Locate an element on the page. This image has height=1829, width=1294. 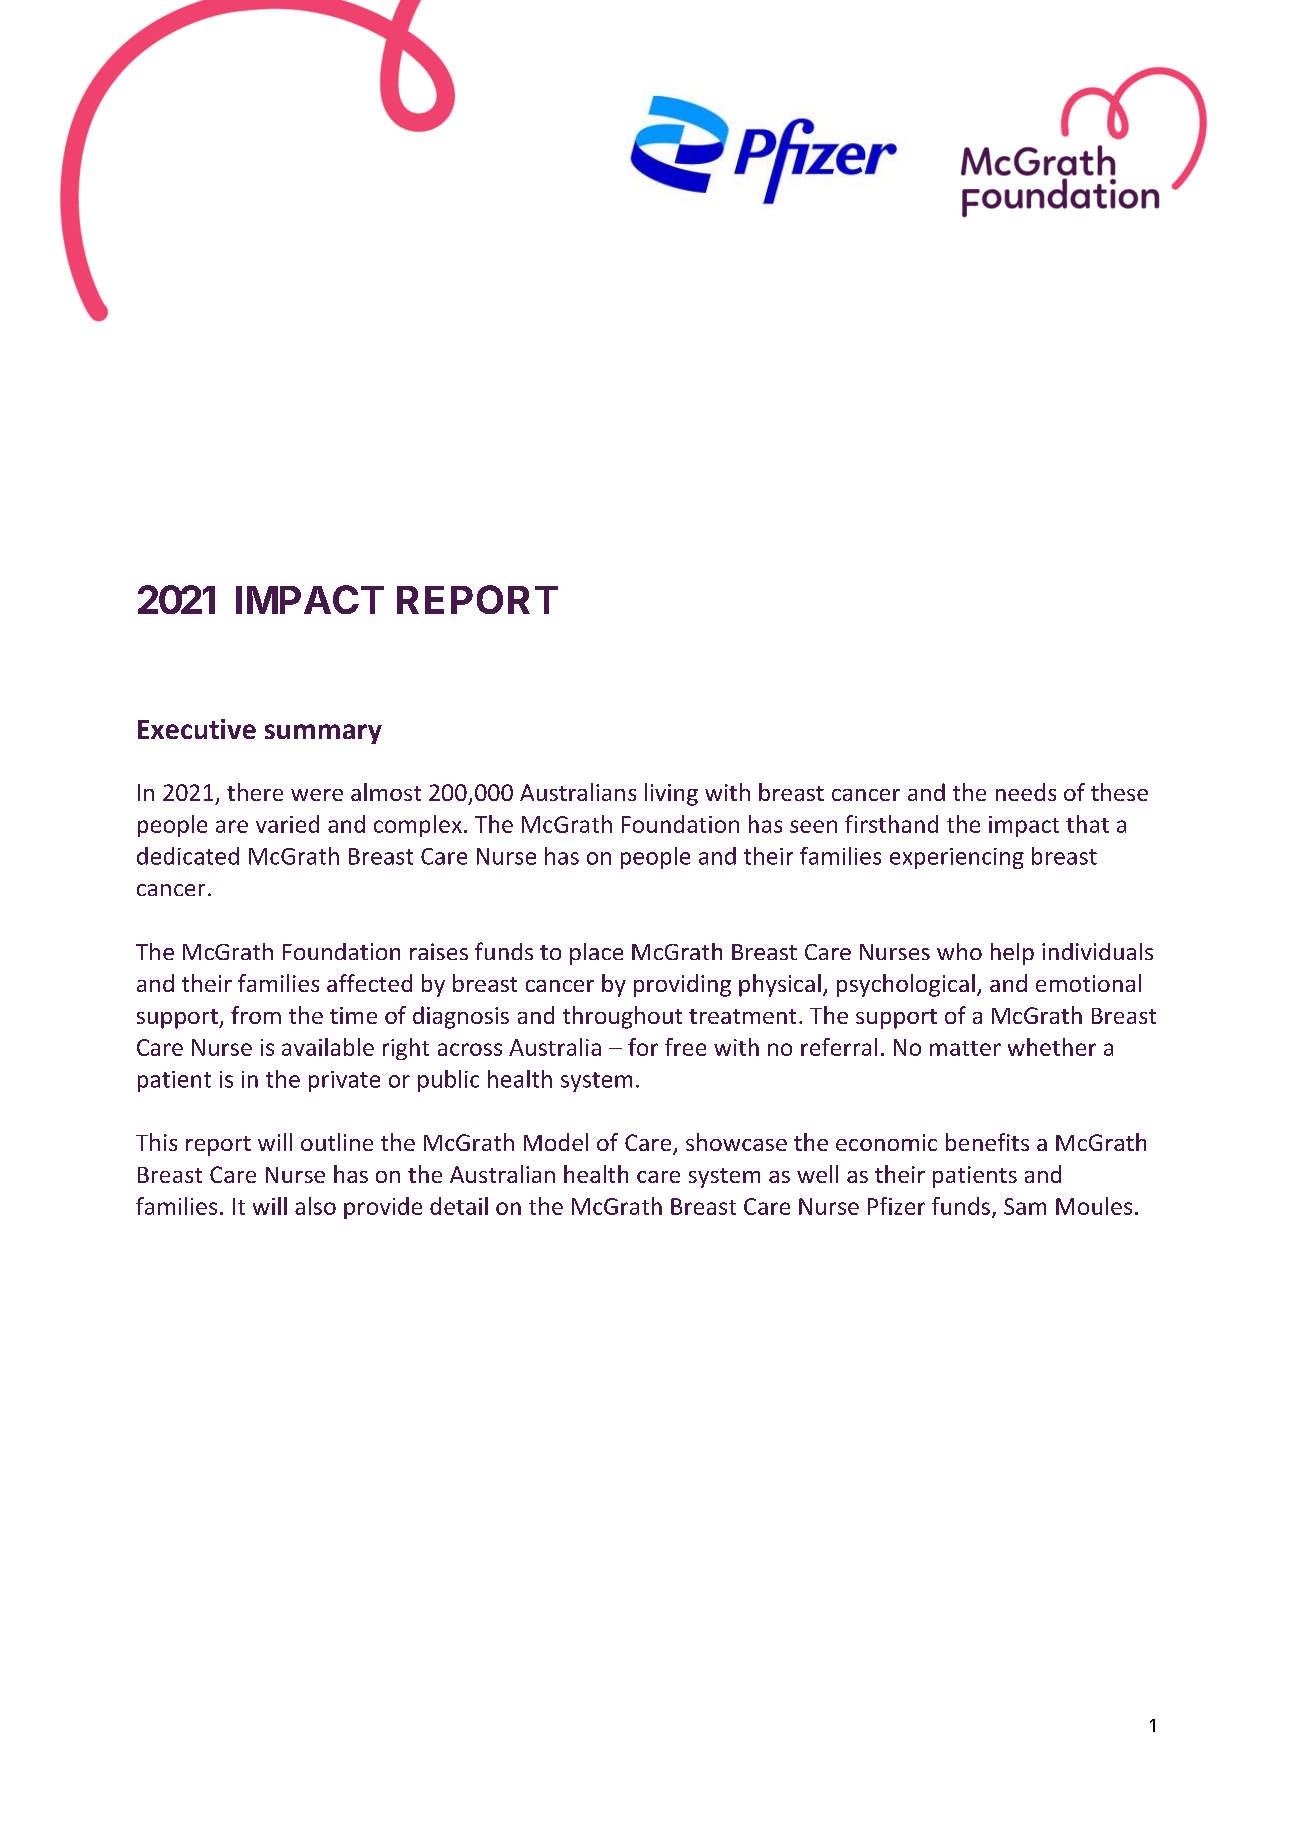
summary is located at coordinates (323, 734).
